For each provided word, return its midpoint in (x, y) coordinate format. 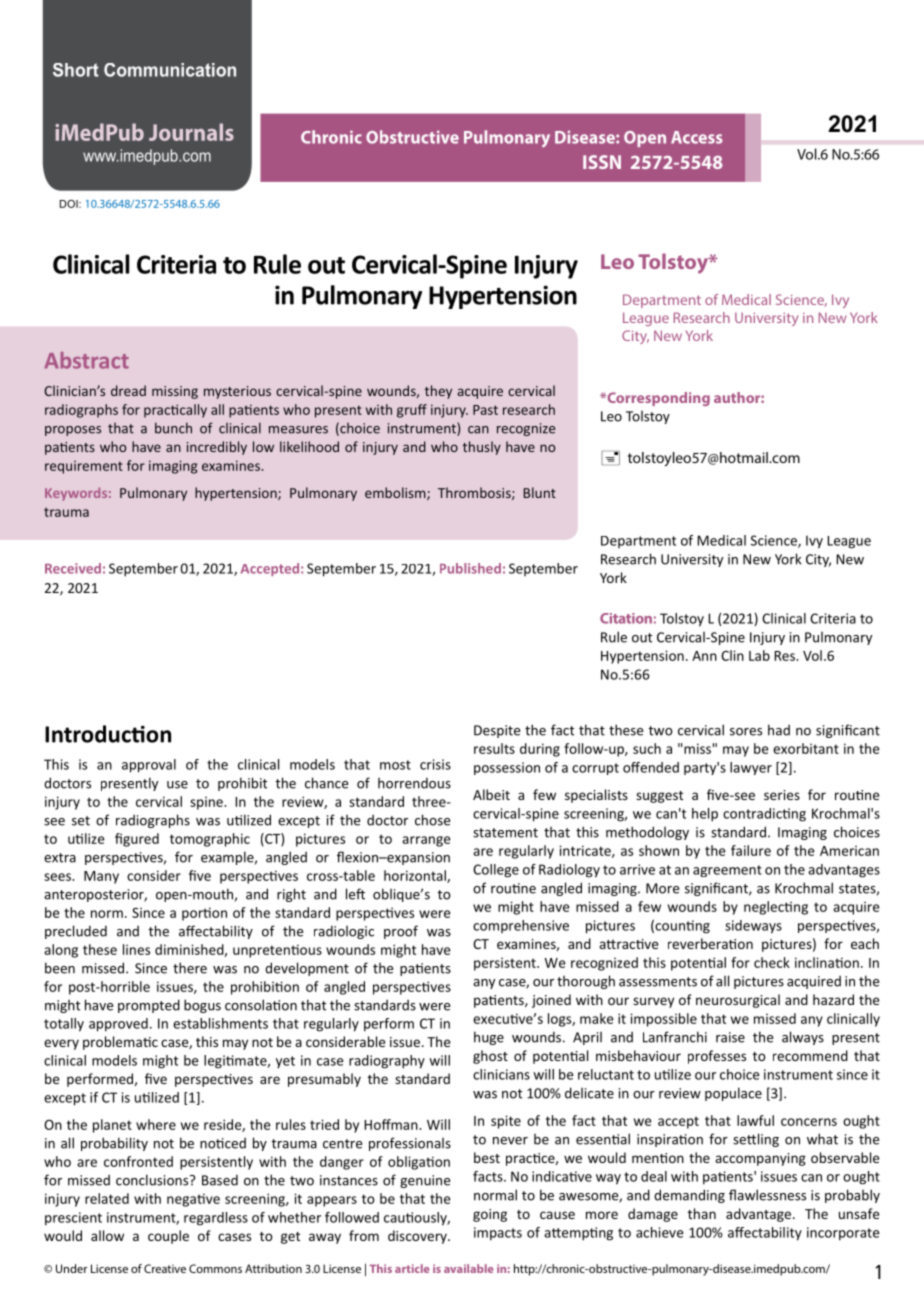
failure (751, 850)
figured (137, 840)
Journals (191, 132)
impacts (498, 1234)
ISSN (602, 162)
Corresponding (657, 399)
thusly (482, 448)
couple (168, 1237)
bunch (173, 428)
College (496, 871)
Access (697, 137)
